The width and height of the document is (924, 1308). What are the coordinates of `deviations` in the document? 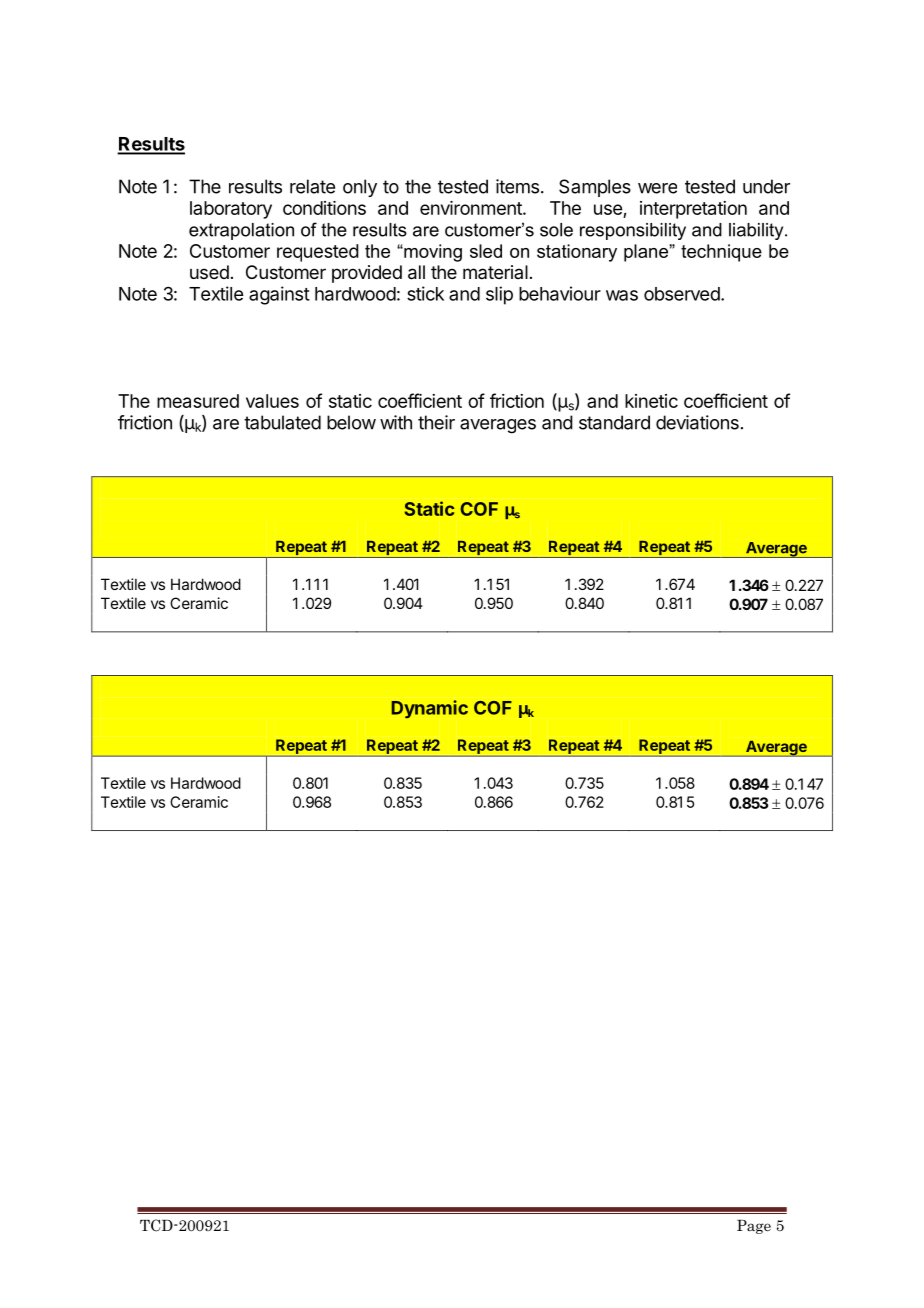 It's located at (697, 422).
